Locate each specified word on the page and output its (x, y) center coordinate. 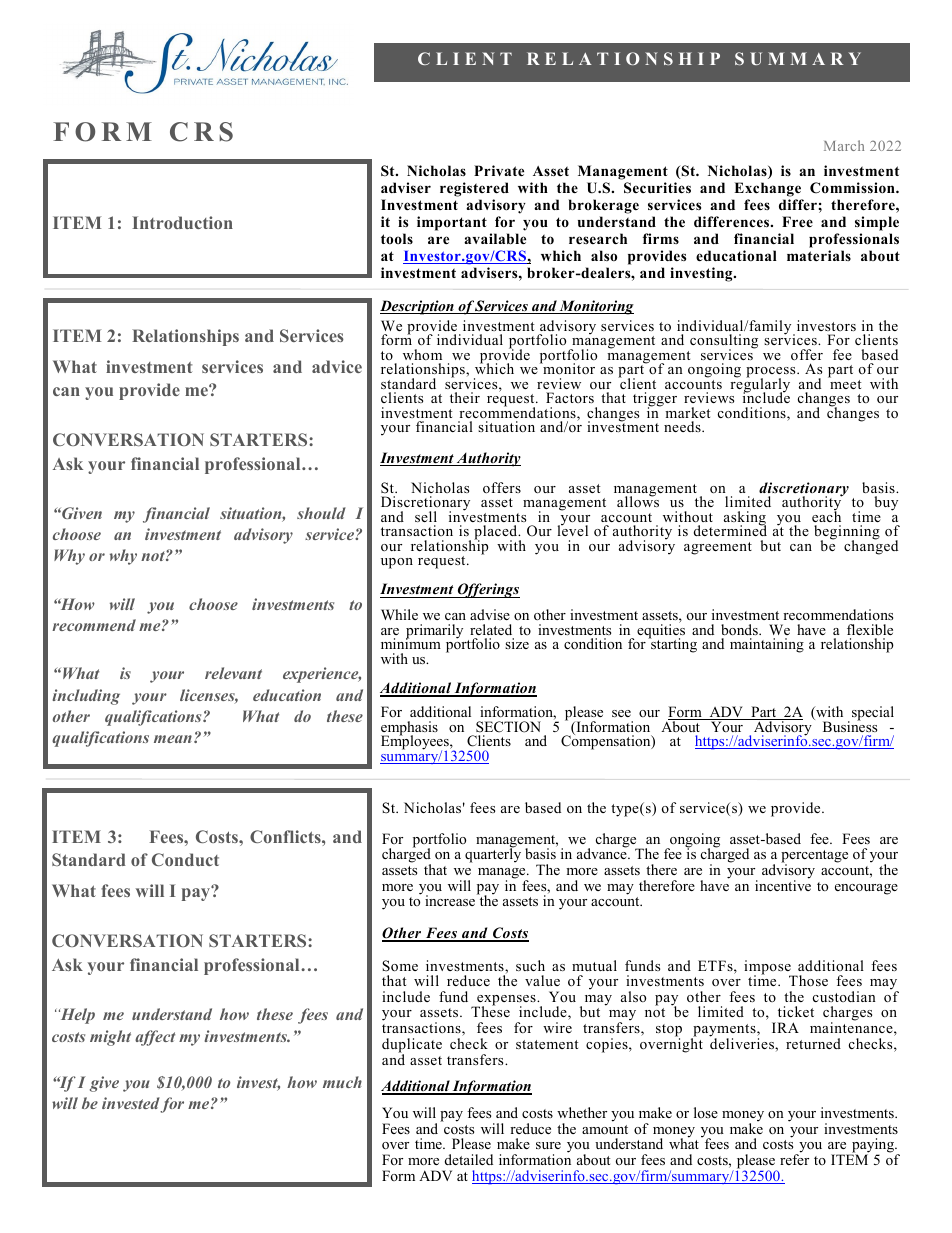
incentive (783, 884)
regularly (760, 385)
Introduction (182, 222)
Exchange (767, 189)
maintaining (767, 645)
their (465, 397)
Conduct (185, 859)
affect (155, 1038)
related (491, 629)
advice (337, 366)
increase (451, 900)
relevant (233, 673)
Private (499, 170)
